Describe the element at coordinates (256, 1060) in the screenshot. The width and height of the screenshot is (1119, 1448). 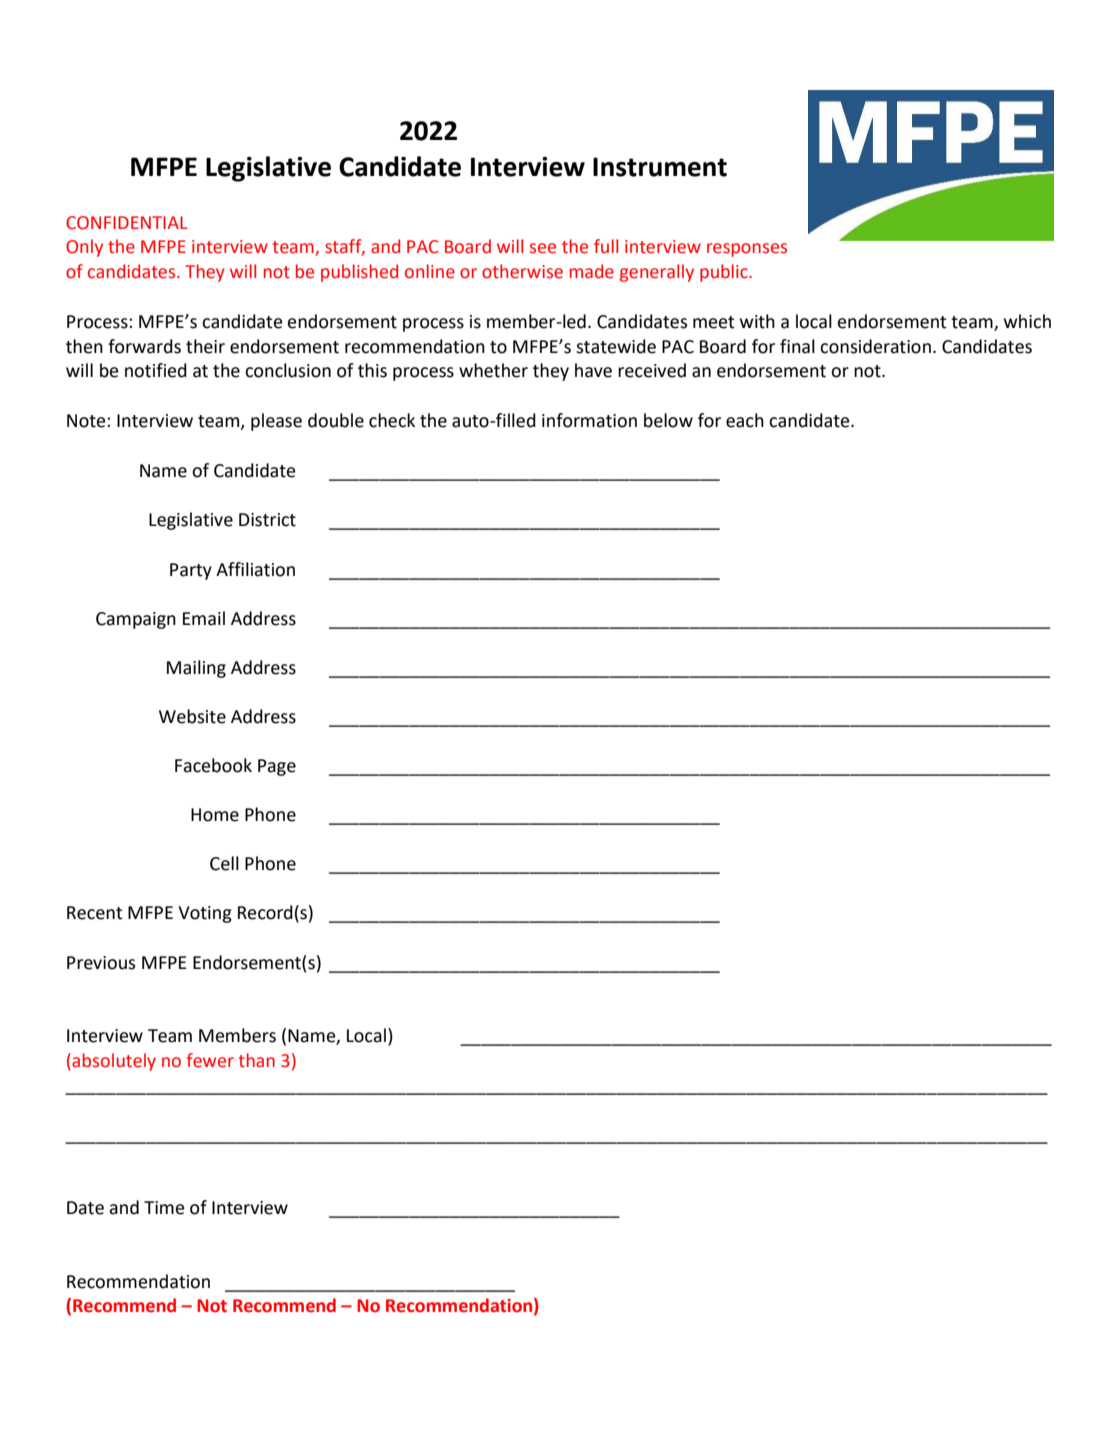
I see `than` at that location.
